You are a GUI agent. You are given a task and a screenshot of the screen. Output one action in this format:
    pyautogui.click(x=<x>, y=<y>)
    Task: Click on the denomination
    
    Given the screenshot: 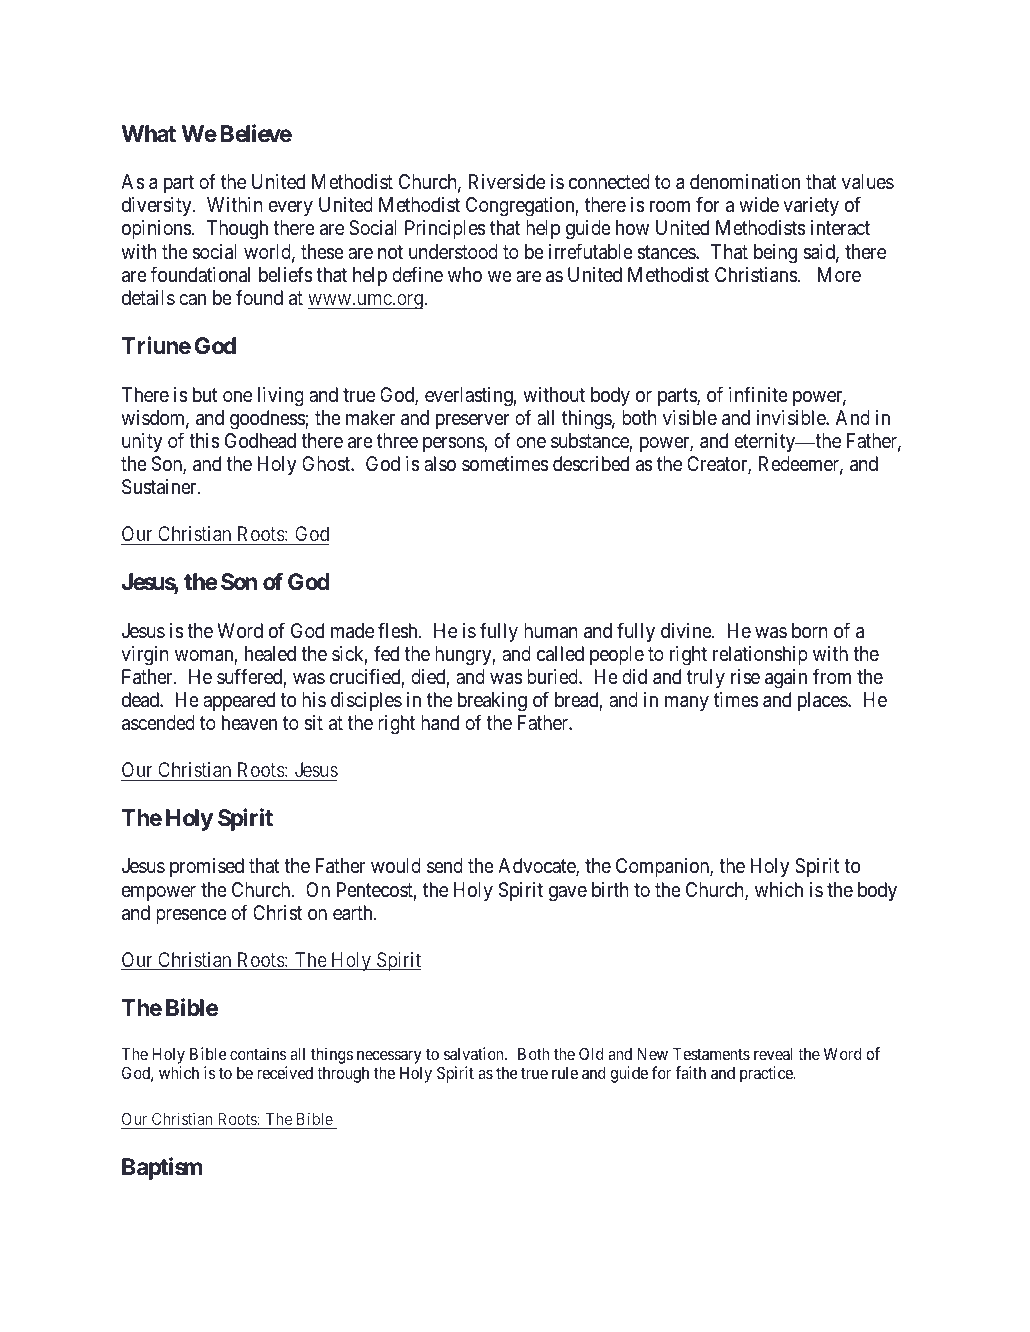 What is the action you would take?
    pyautogui.click(x=745, y=182)
